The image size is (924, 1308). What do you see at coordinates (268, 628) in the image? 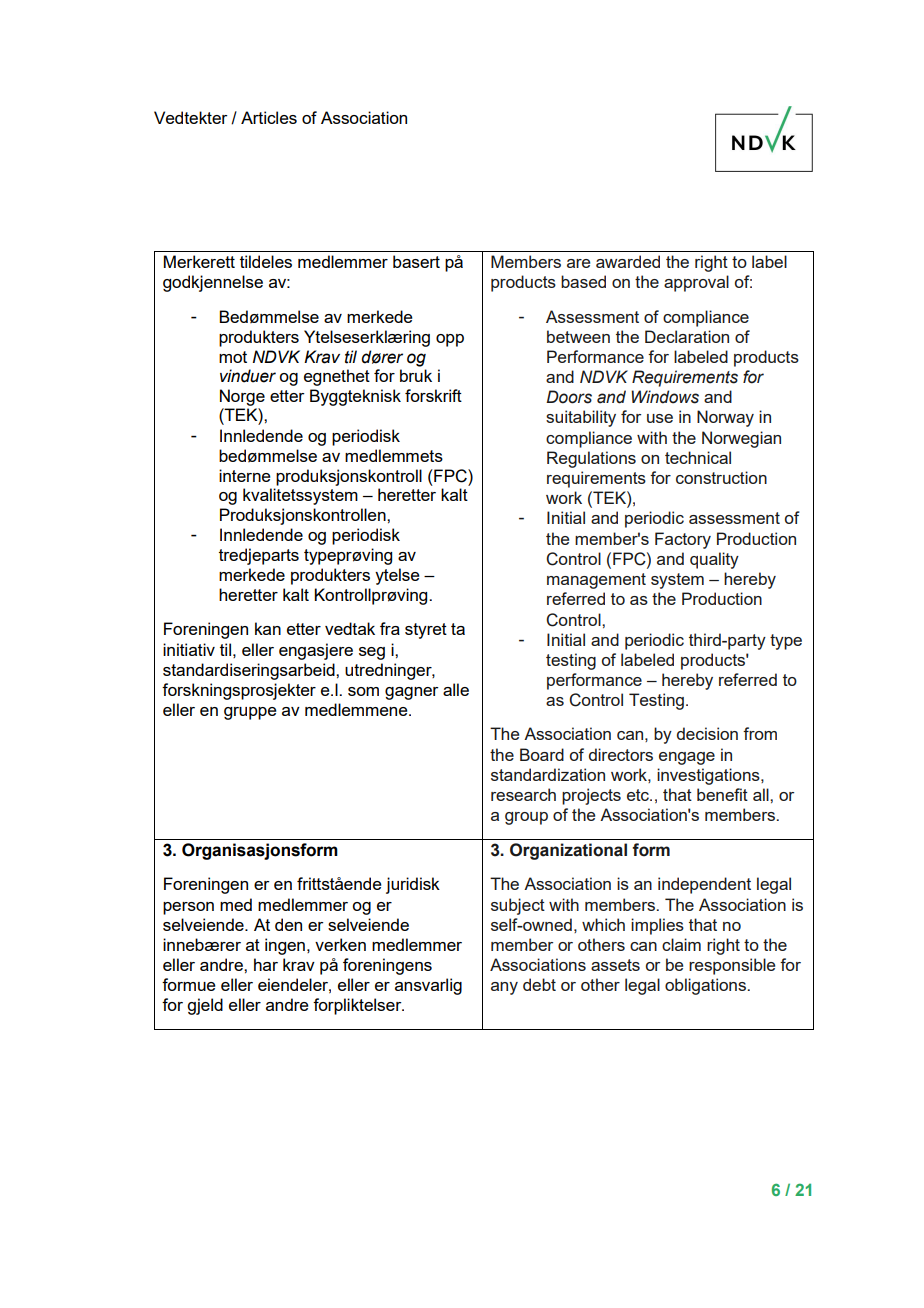
I see `kan` at bounding box center [268, 628].
